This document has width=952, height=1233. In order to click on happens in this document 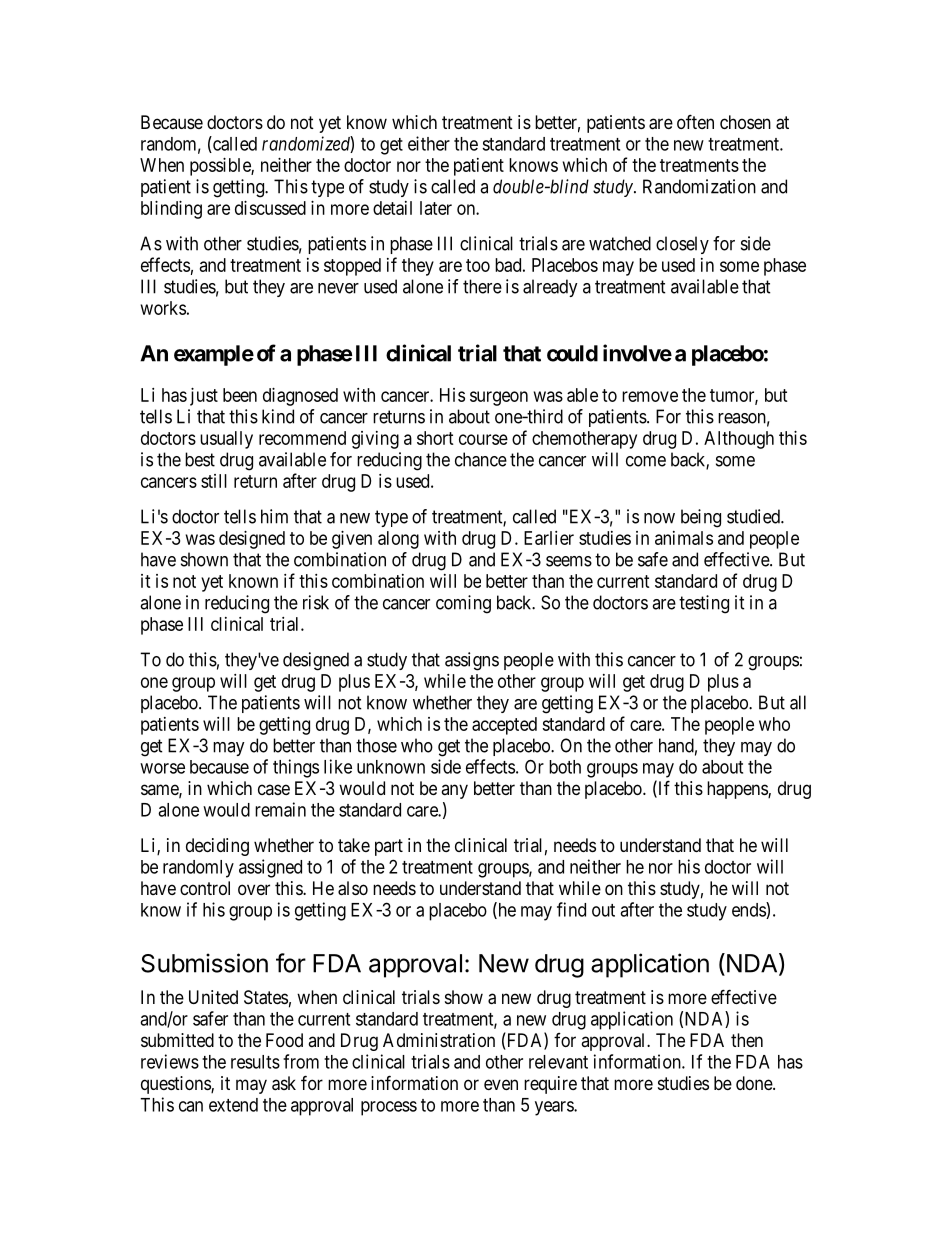, I will do `click(738, 790)`.
